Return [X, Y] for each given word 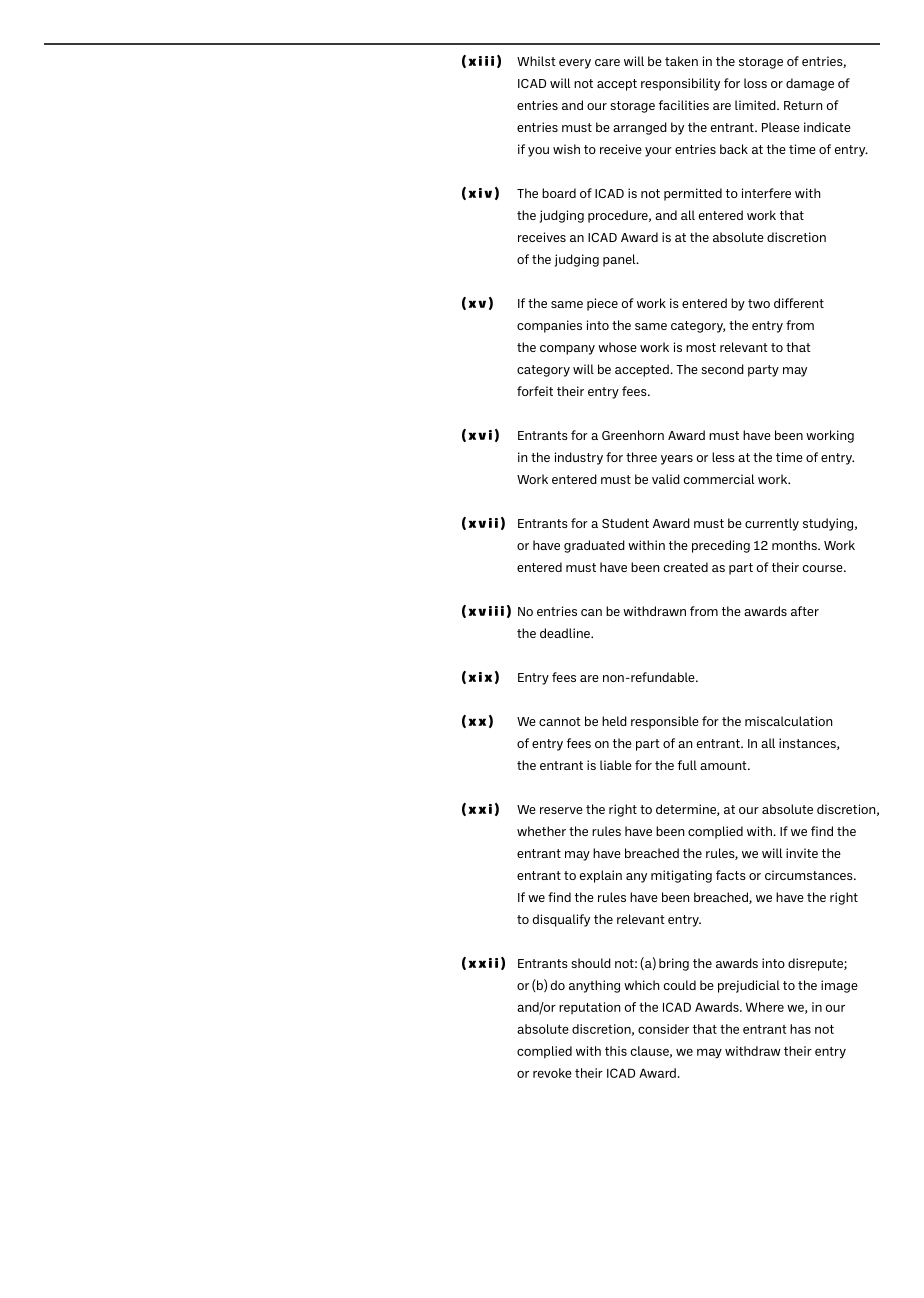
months [795, 545]
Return [803, 105]
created [686, 567]
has [800, 1029]
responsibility [680, 84]
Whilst [536, 61]
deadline [566, 633]
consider [663, 1029]
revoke [552, 1073]
